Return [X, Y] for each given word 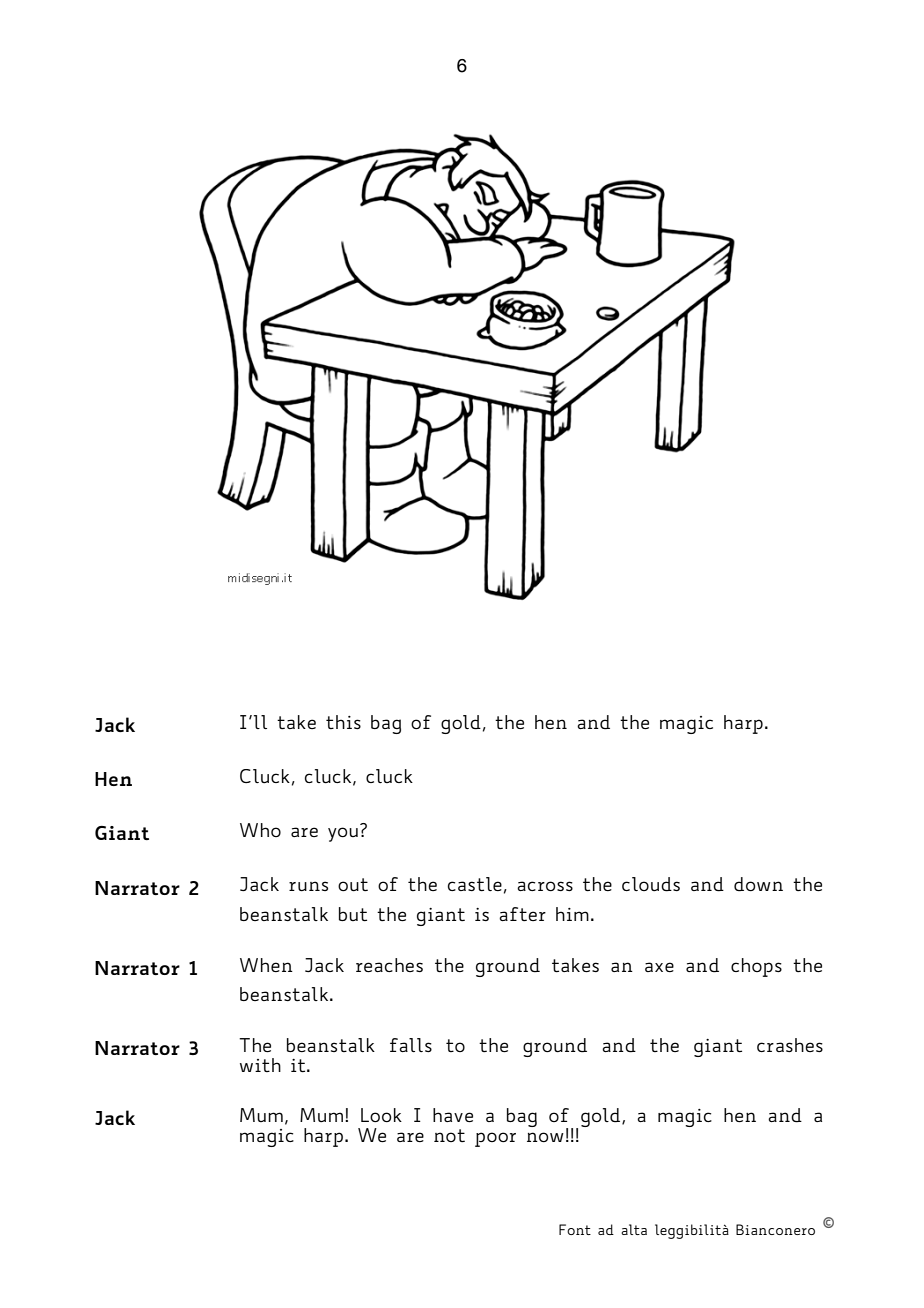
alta [634, 1229]
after [522, 914]
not [449, 1135]
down [758, 884]
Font [575, 1229]
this [343, 722]
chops [756, 967]
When [266, 965]
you [343, 834]
